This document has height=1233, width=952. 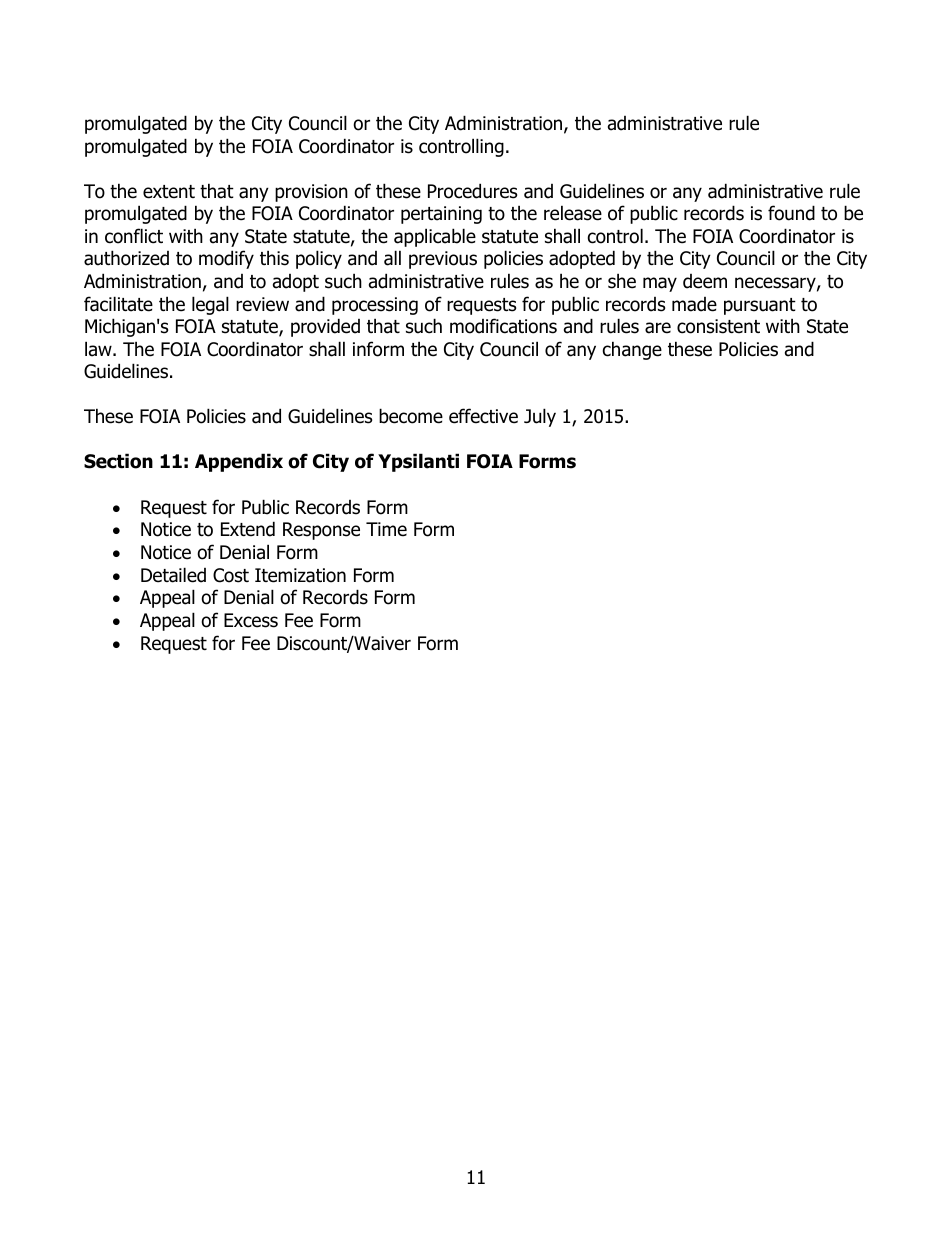 What do you see at coordinates (441, 215) in the document?
I see `pertaining` at bounding box center [441, 215].
